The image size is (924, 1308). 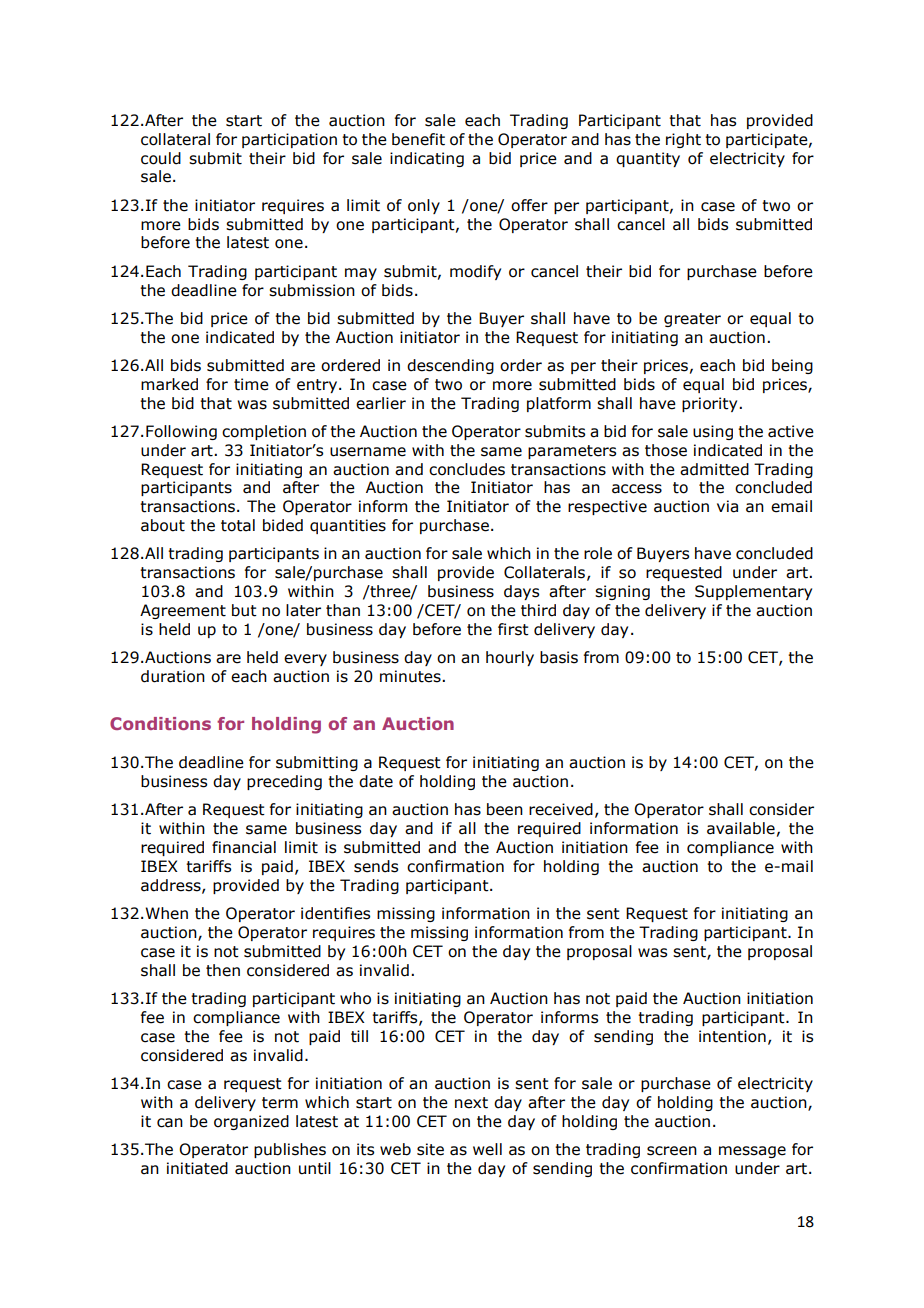 I want to click on well, so click(x=487, y=1149).
